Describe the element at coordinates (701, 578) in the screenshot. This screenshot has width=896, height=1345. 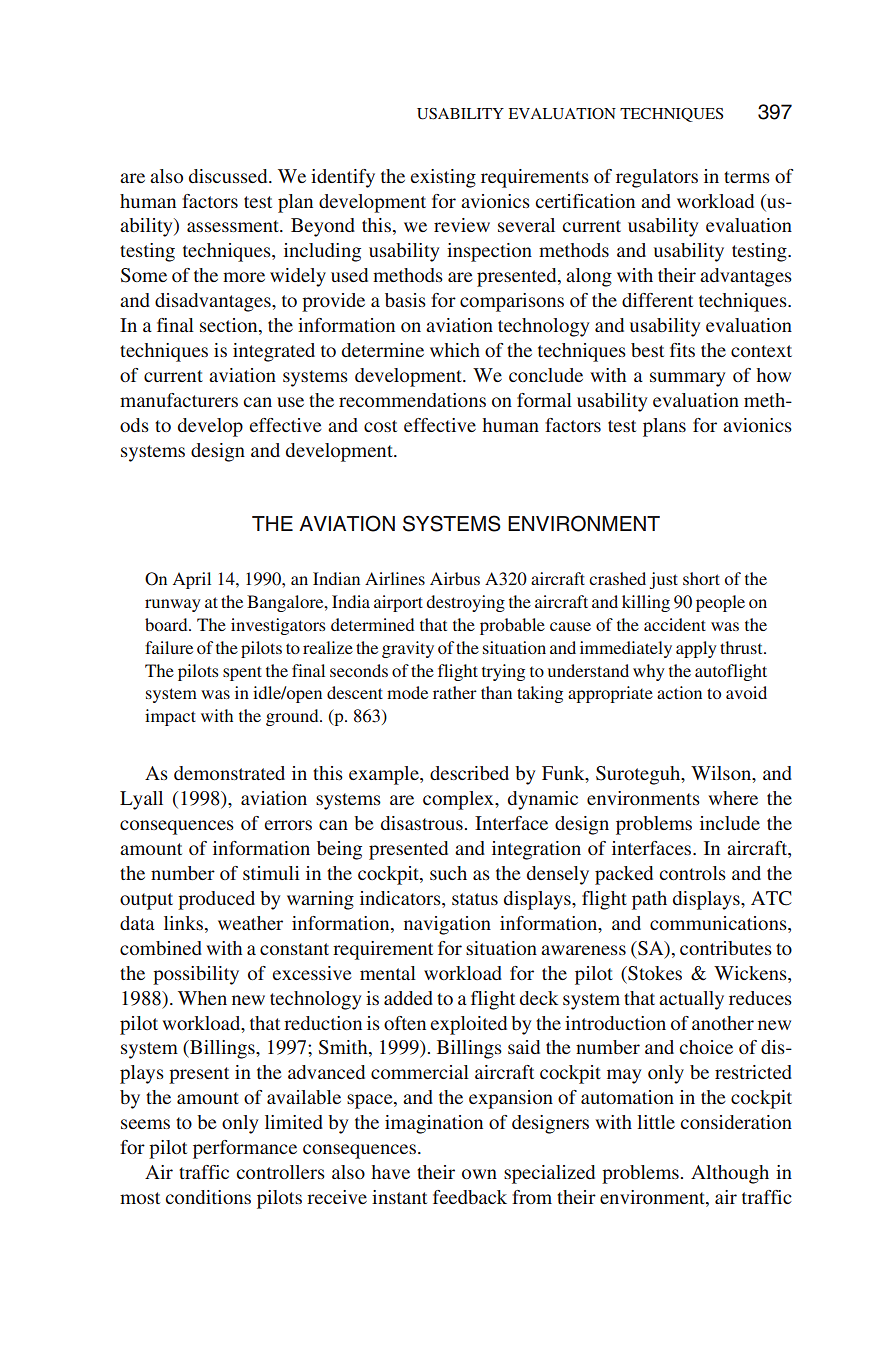
I see `short` at that location.
